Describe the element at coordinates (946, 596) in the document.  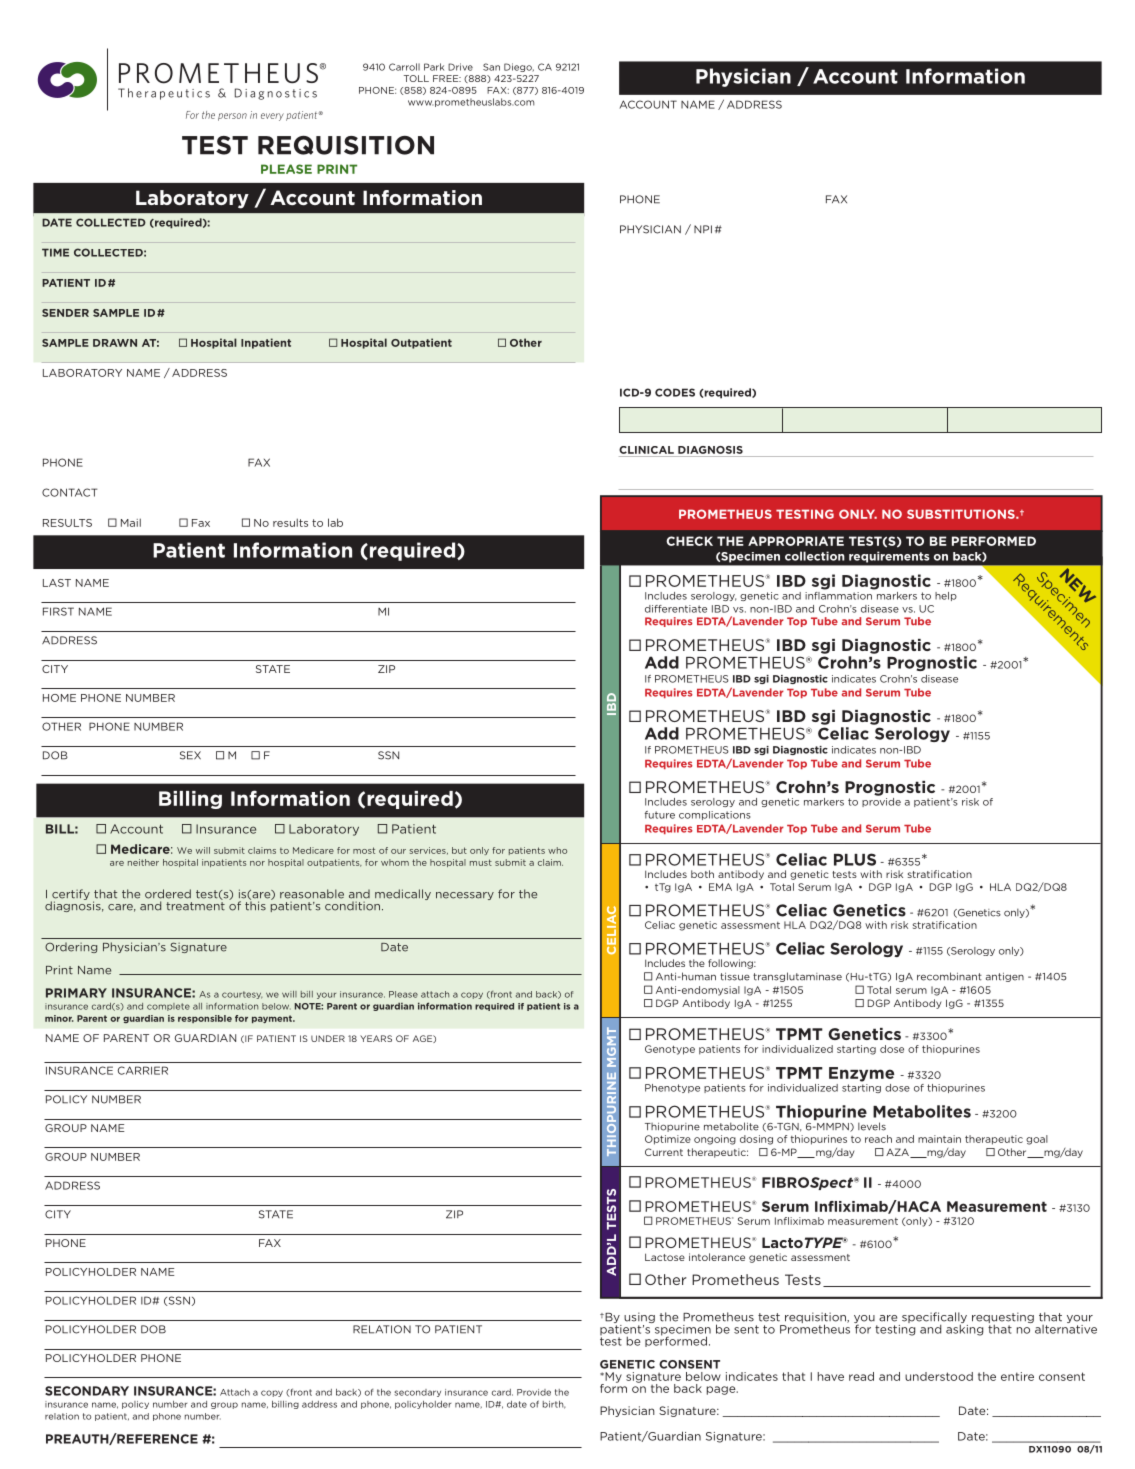
I see `help` at that location.
